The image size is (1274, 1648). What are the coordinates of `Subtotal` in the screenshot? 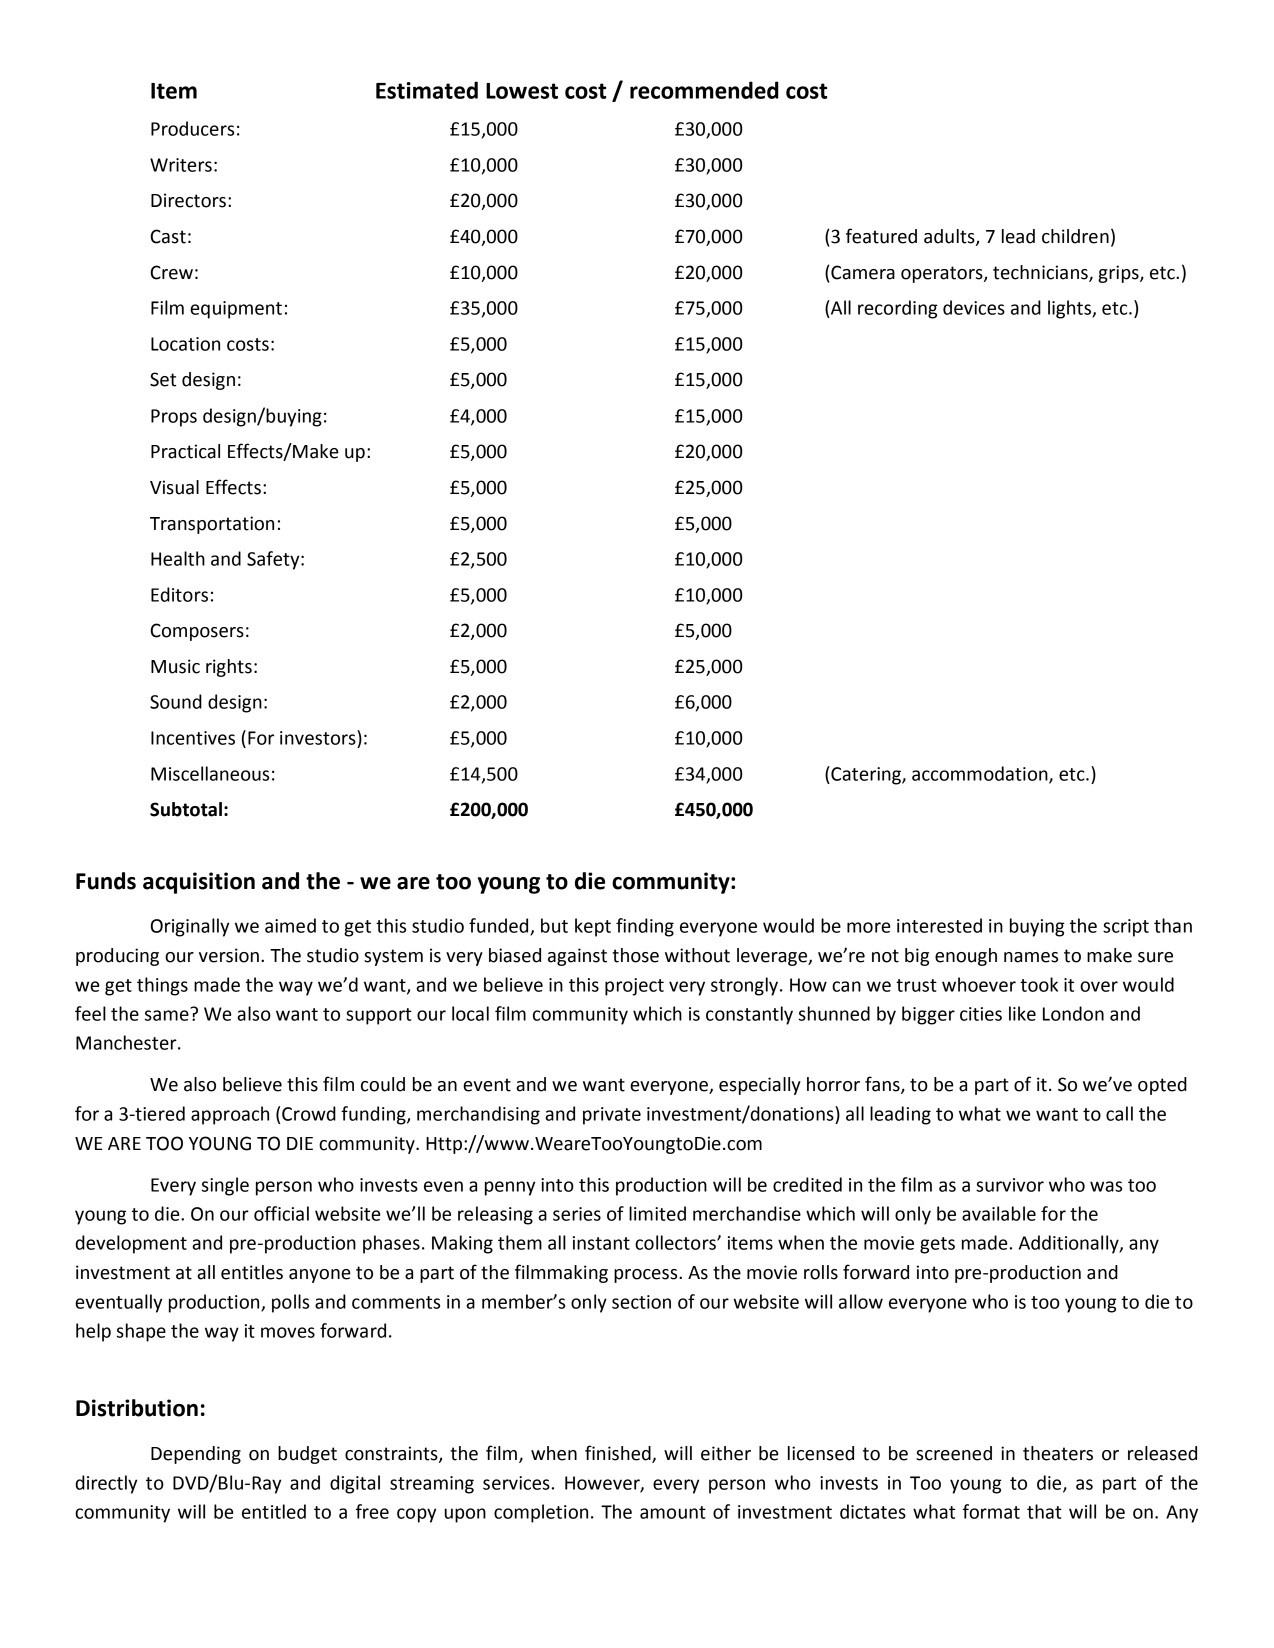 It's located at (186, 809).
